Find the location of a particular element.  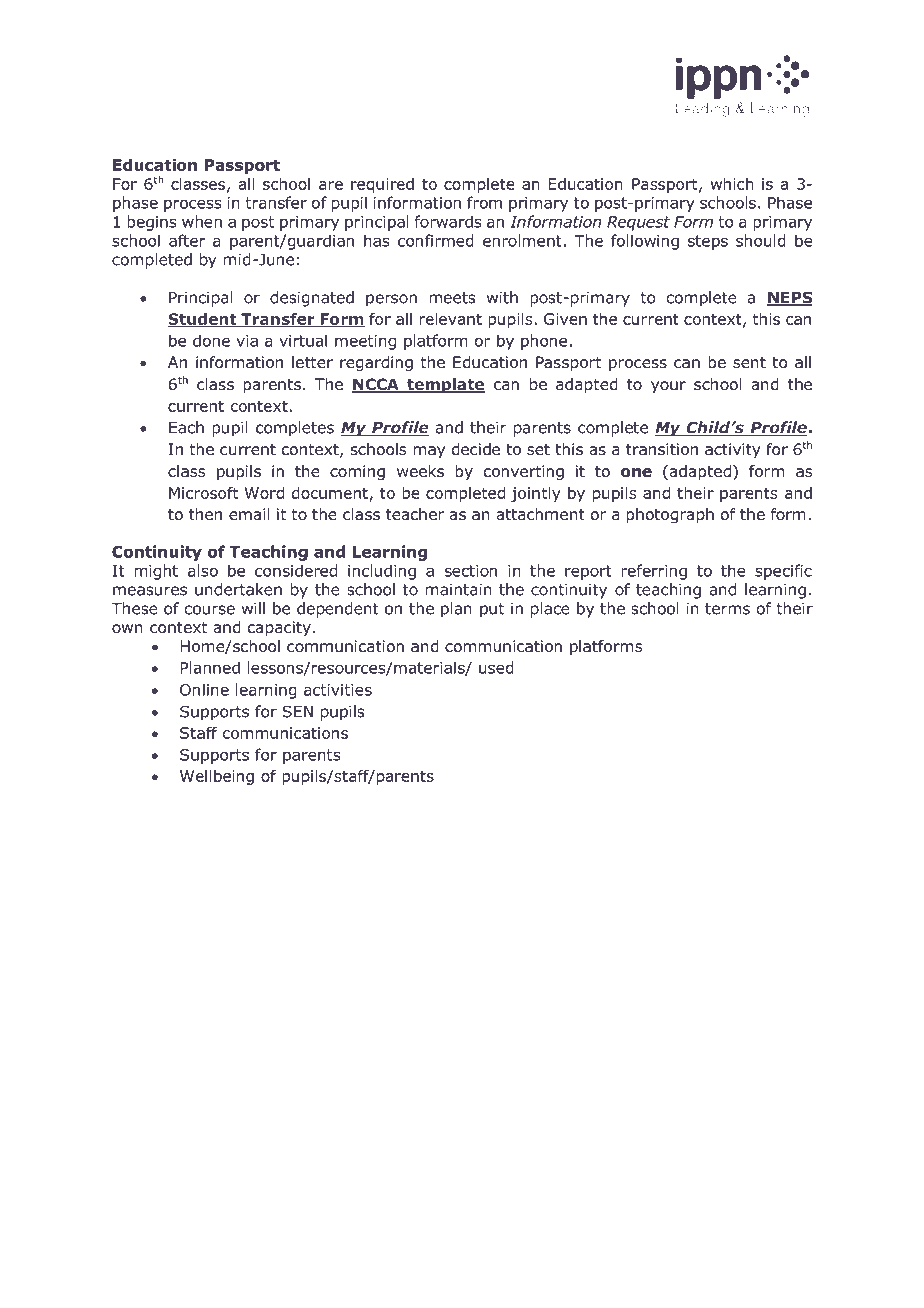

Wellbeing is located at coordinates (217, 777).
